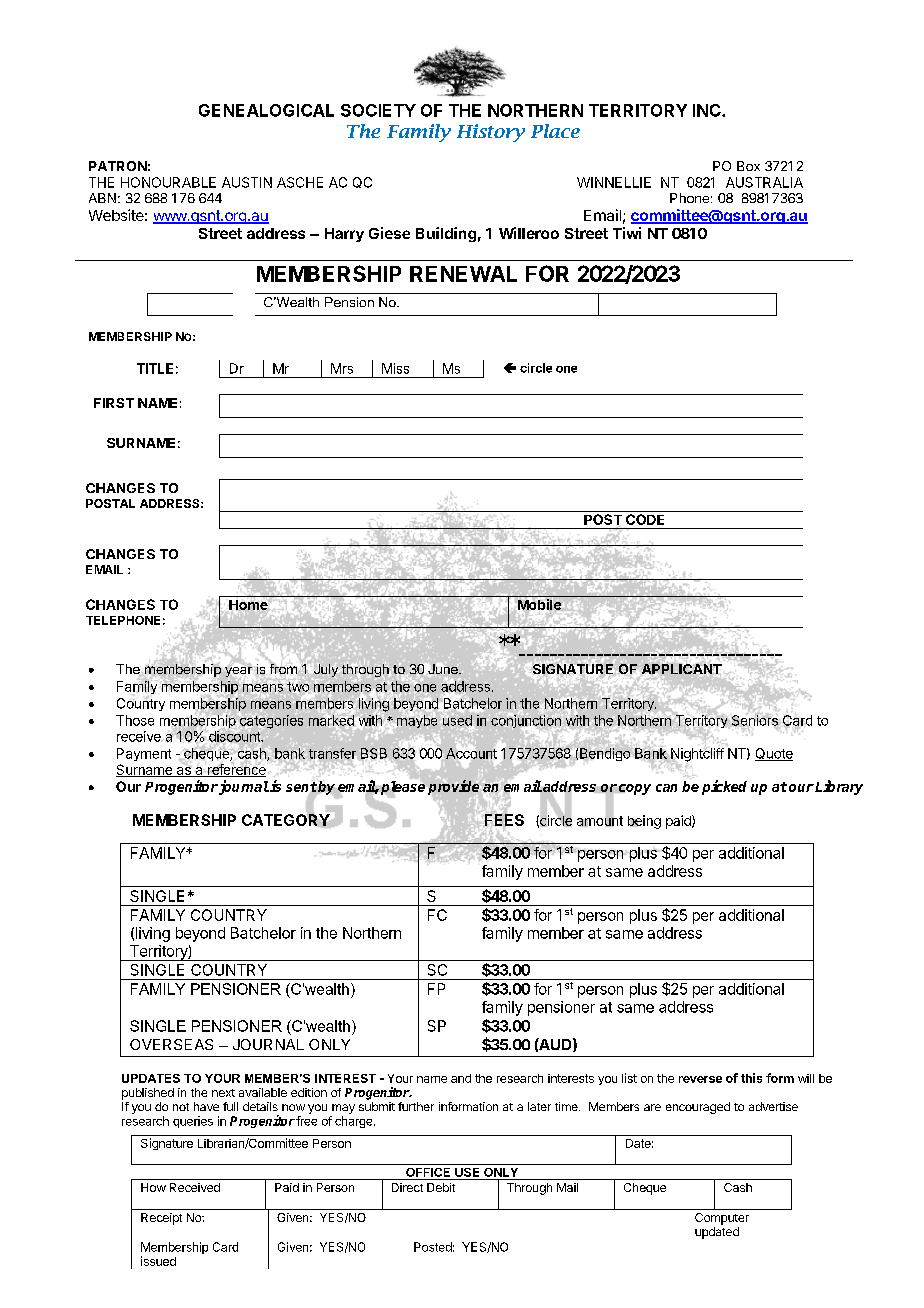  I want to click on INC, so click(708, 110).
